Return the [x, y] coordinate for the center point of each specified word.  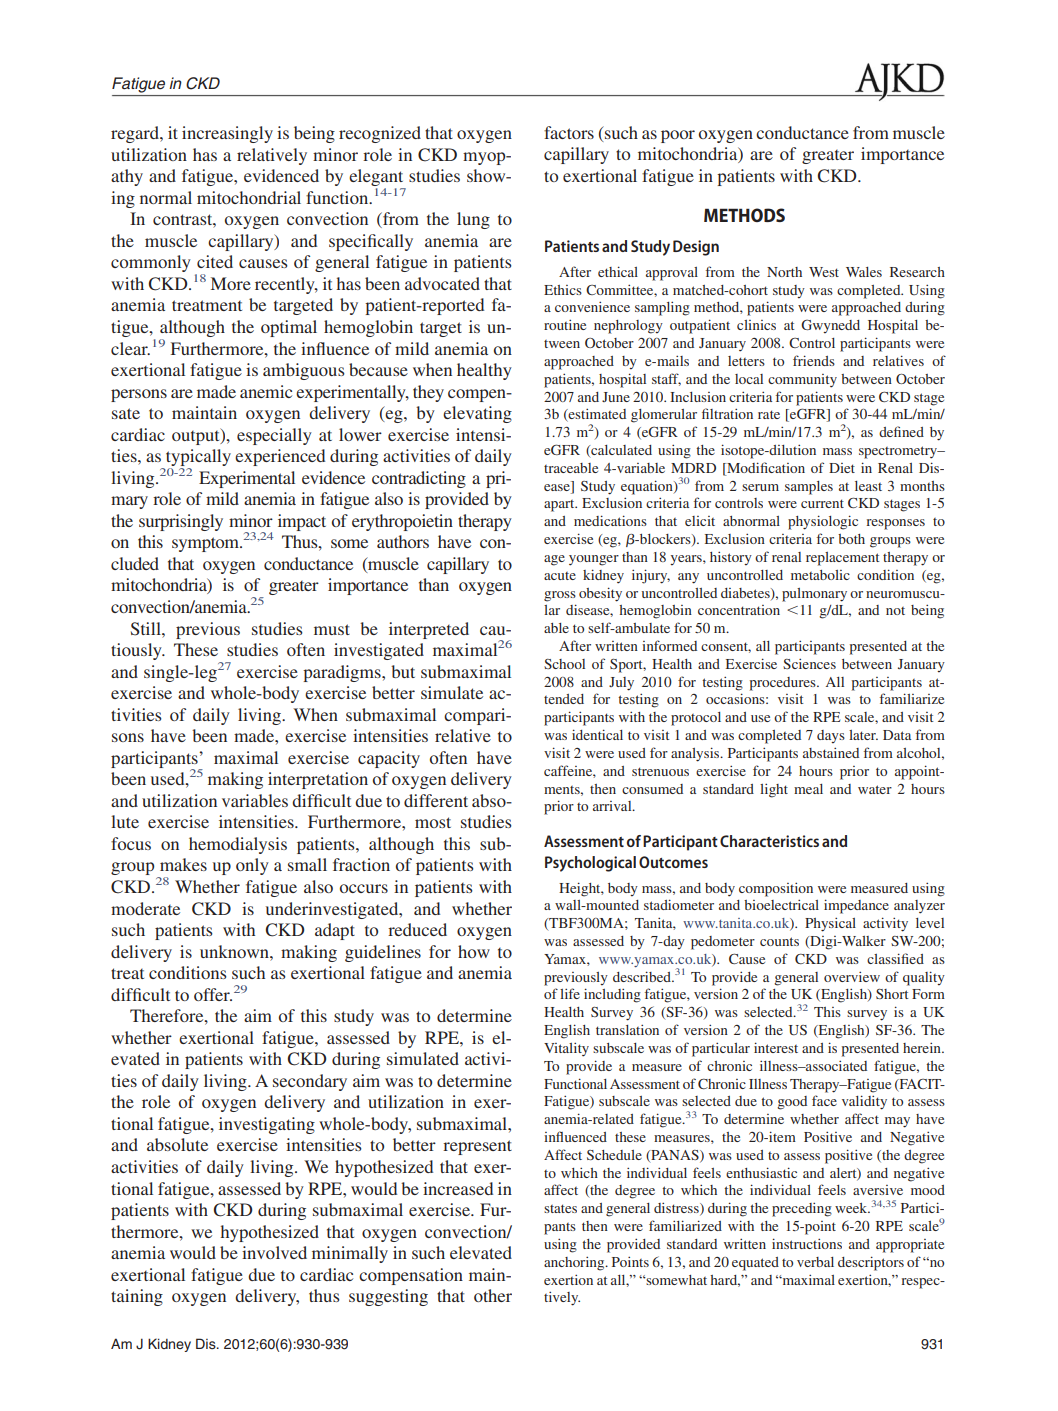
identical [597, 734]
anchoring [575, 1264]
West [824, 272]
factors [569, 132]
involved [274, 1252]
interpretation [318, 780]
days [831, 736]
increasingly [227, 134]
